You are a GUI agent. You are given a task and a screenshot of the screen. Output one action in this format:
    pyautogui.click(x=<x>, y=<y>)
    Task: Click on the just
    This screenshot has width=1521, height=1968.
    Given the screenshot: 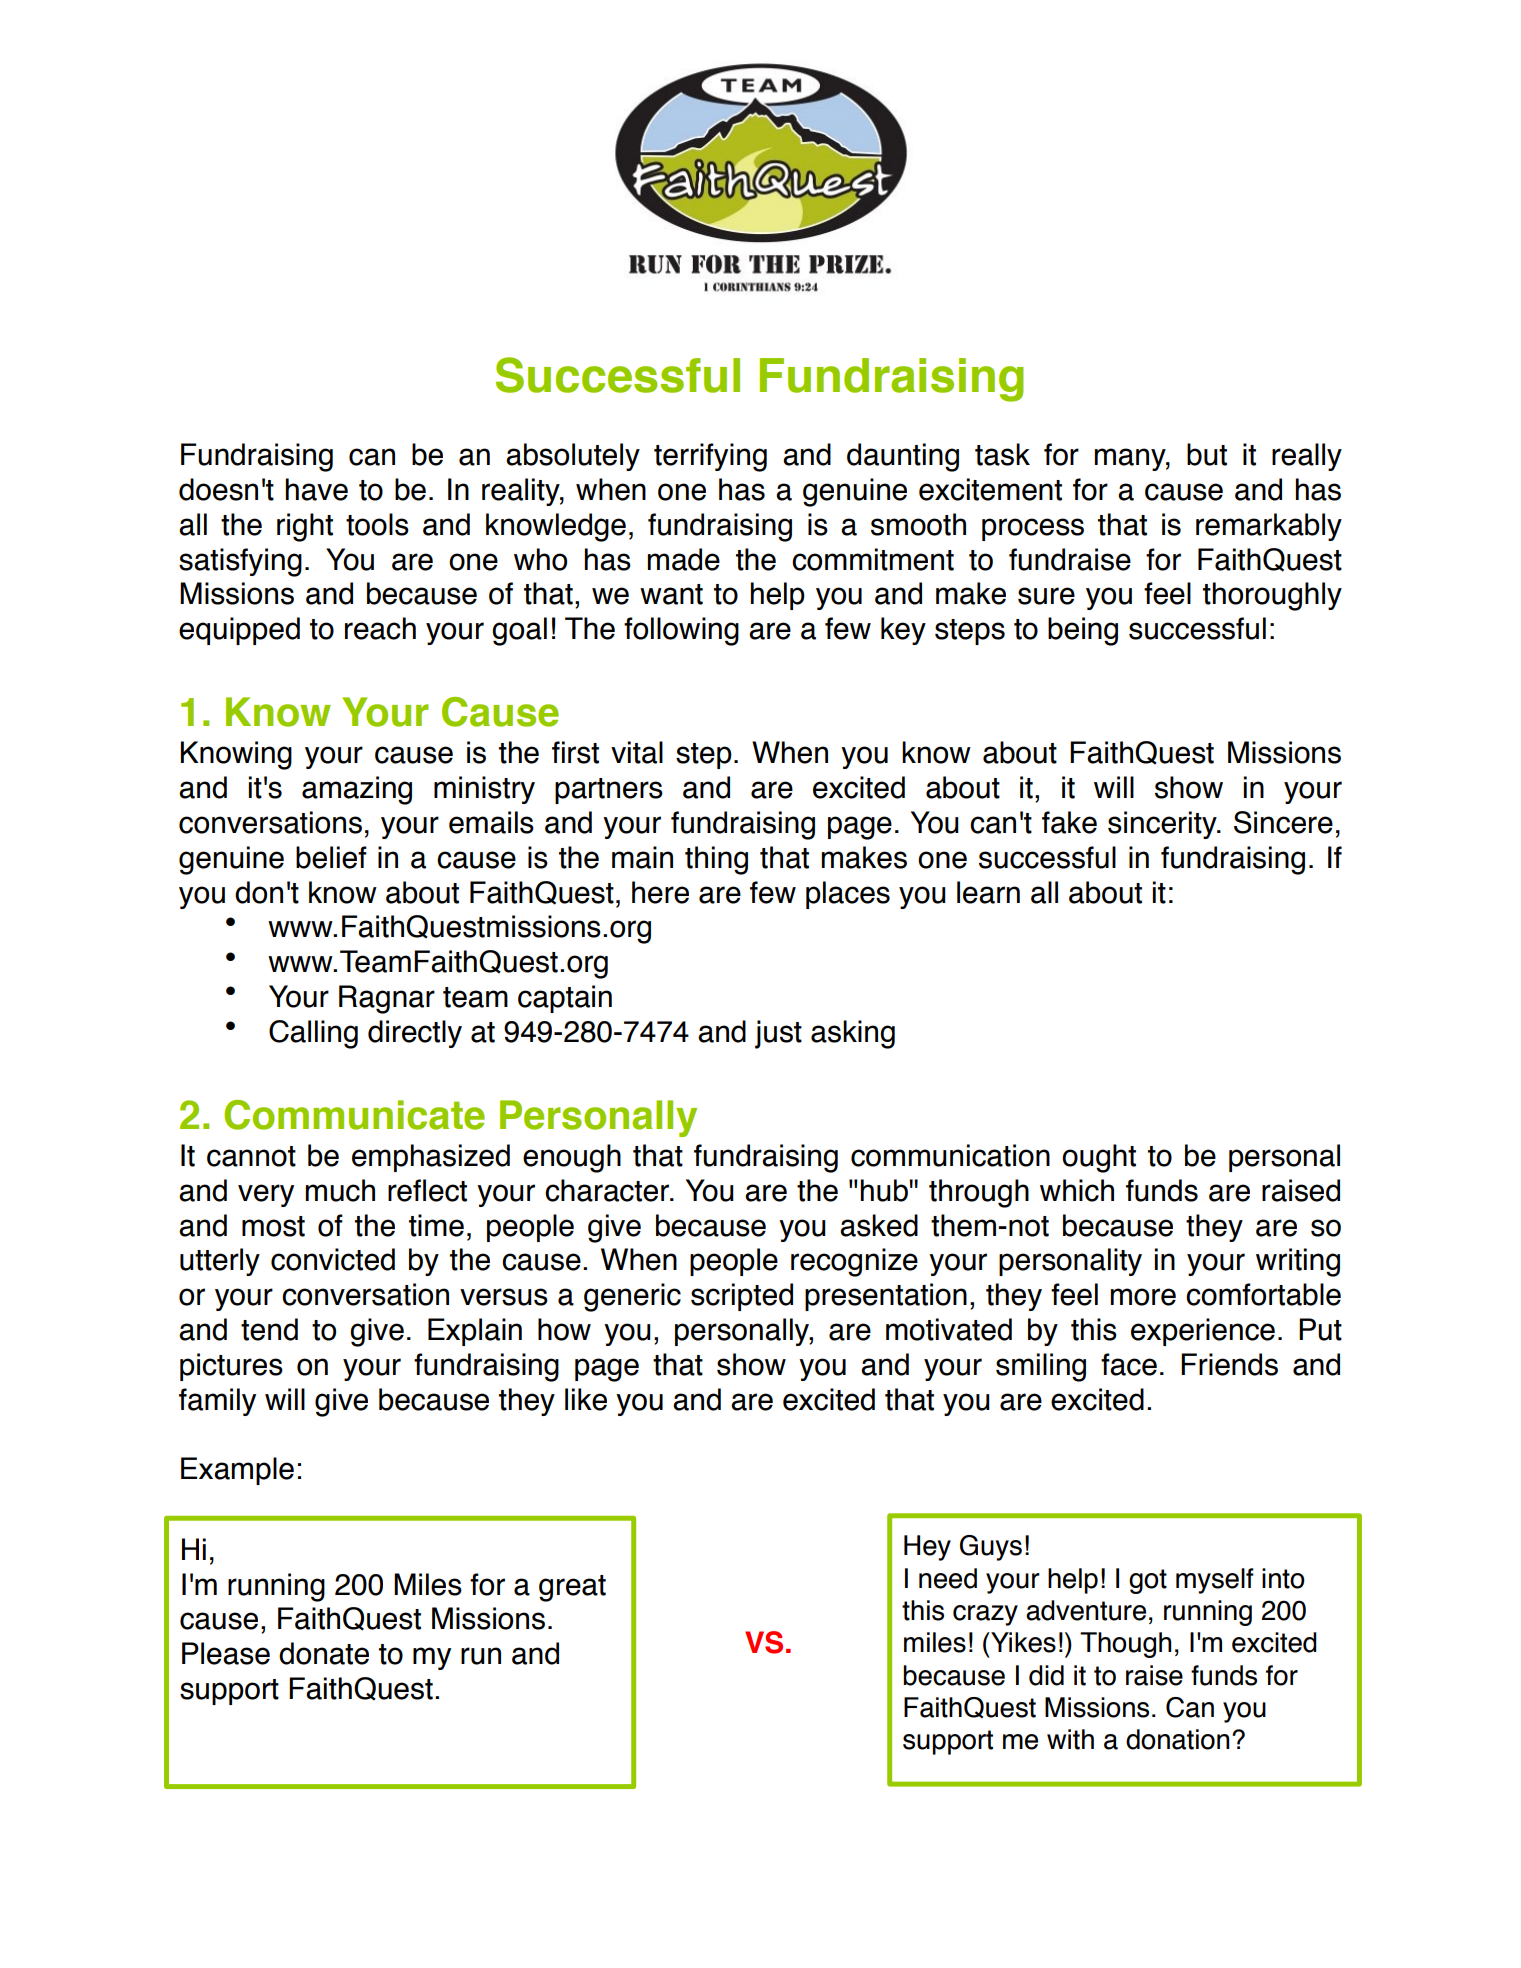 What is the action you would take?
    pyautogui.click(x=778, y=1034)
